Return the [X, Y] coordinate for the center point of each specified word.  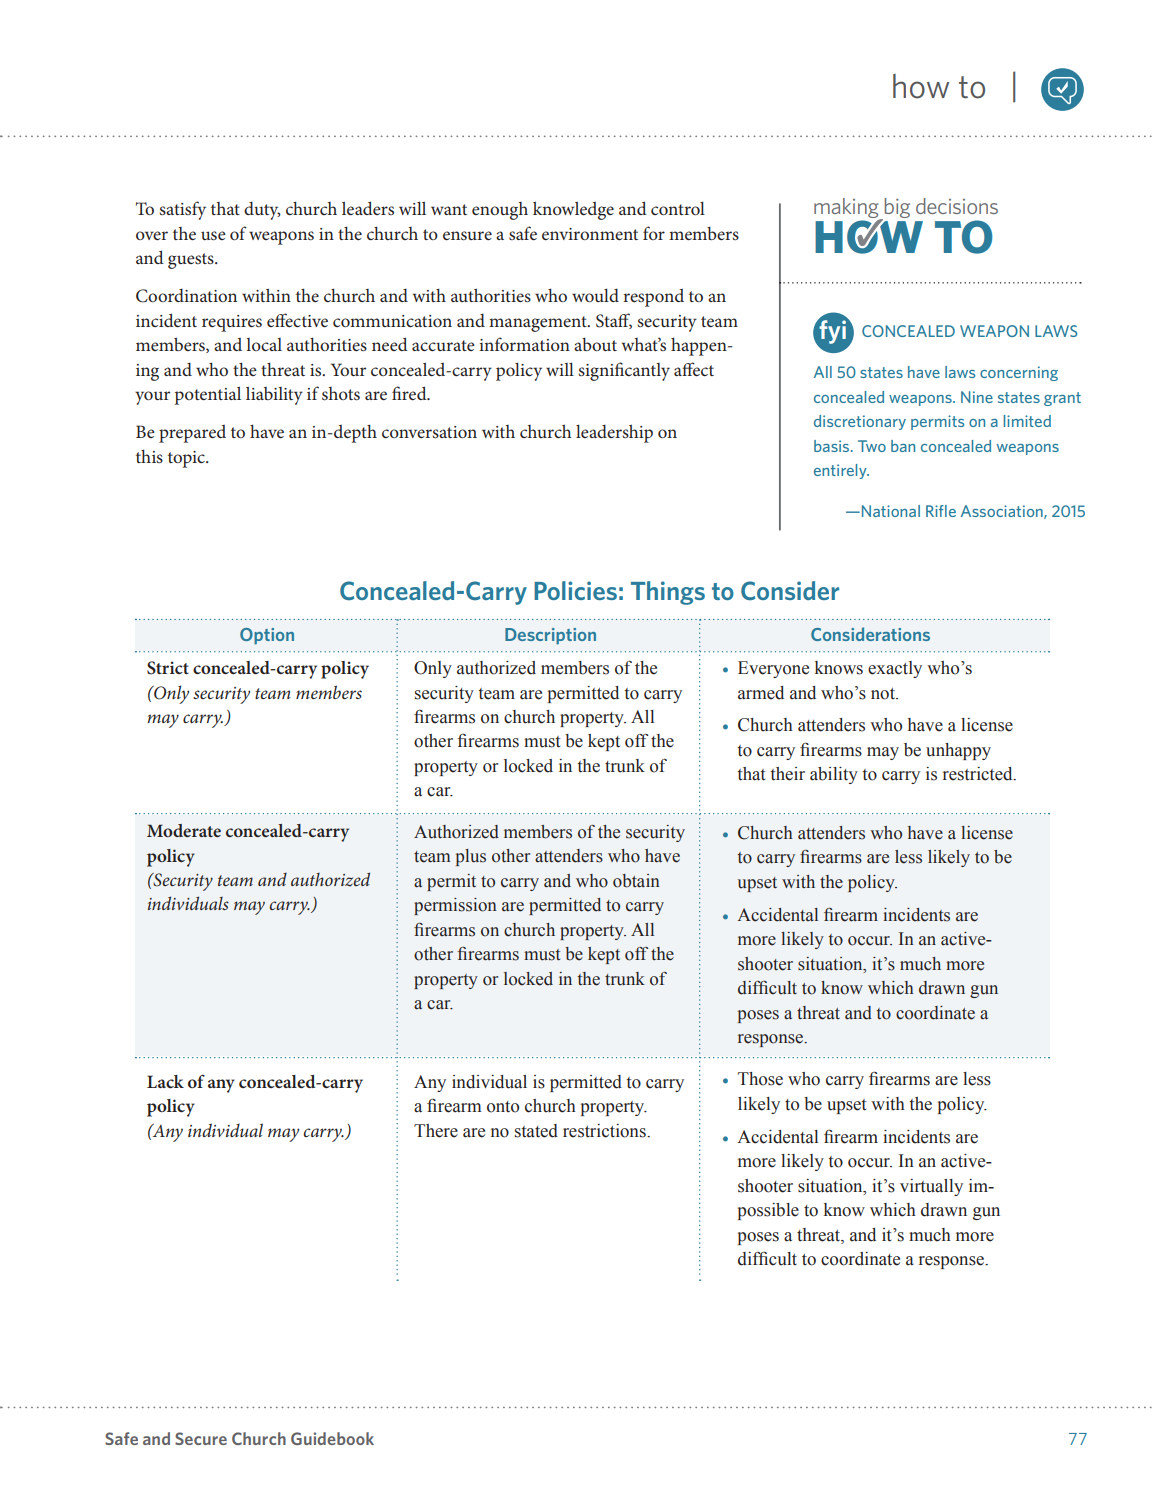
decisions [957, 206]
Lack [165, 1081]
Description [550, 636]
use [213, 235]
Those [760, 1079]
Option [267, 636]
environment [590, 234]
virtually [931, 1187]
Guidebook [332, 1438]
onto [503, 1107]
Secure [201, 1438]
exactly [895, 669]
